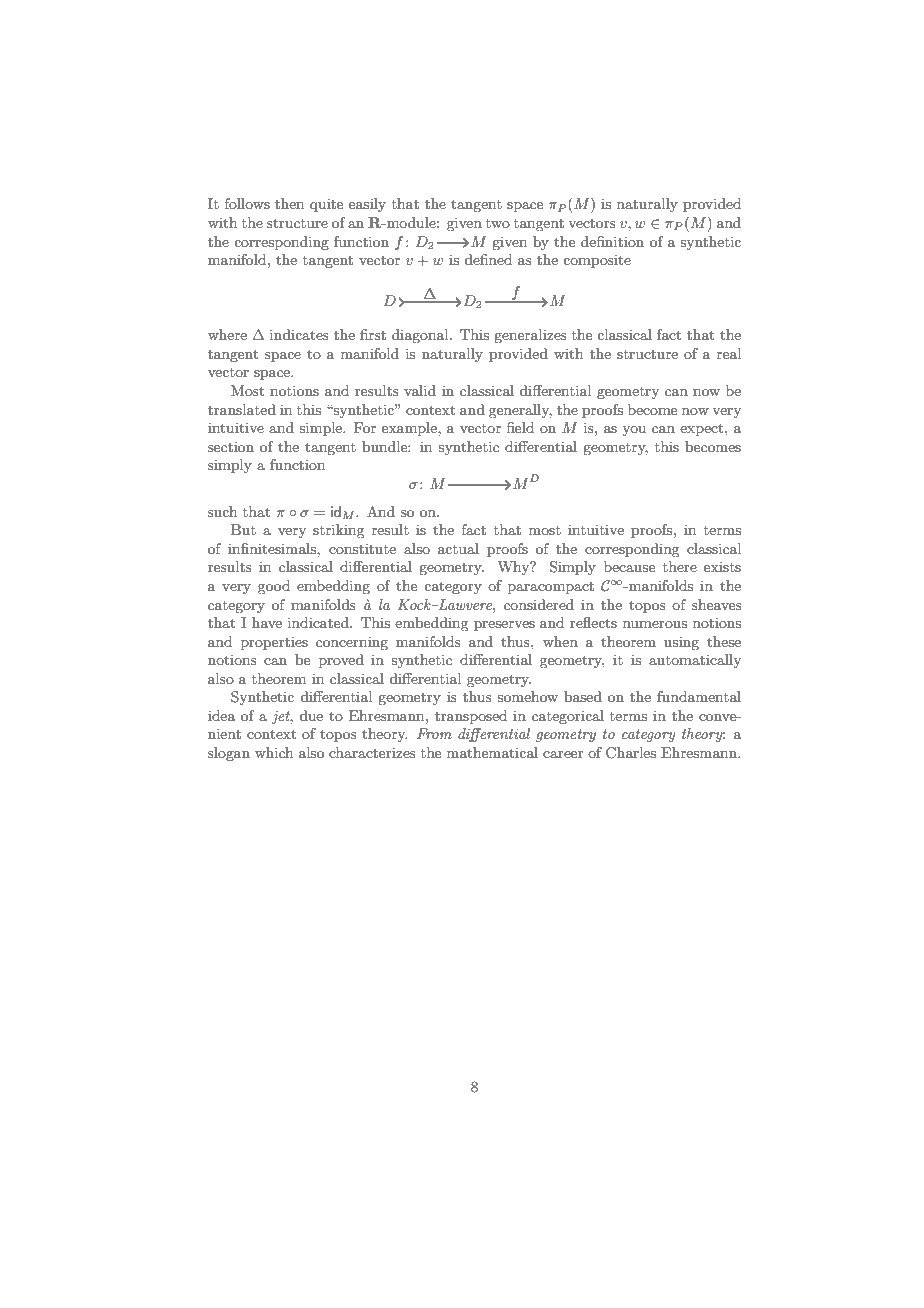 The height and width of the document is (1308, 924). I want to click on there, so click(680, 566).
